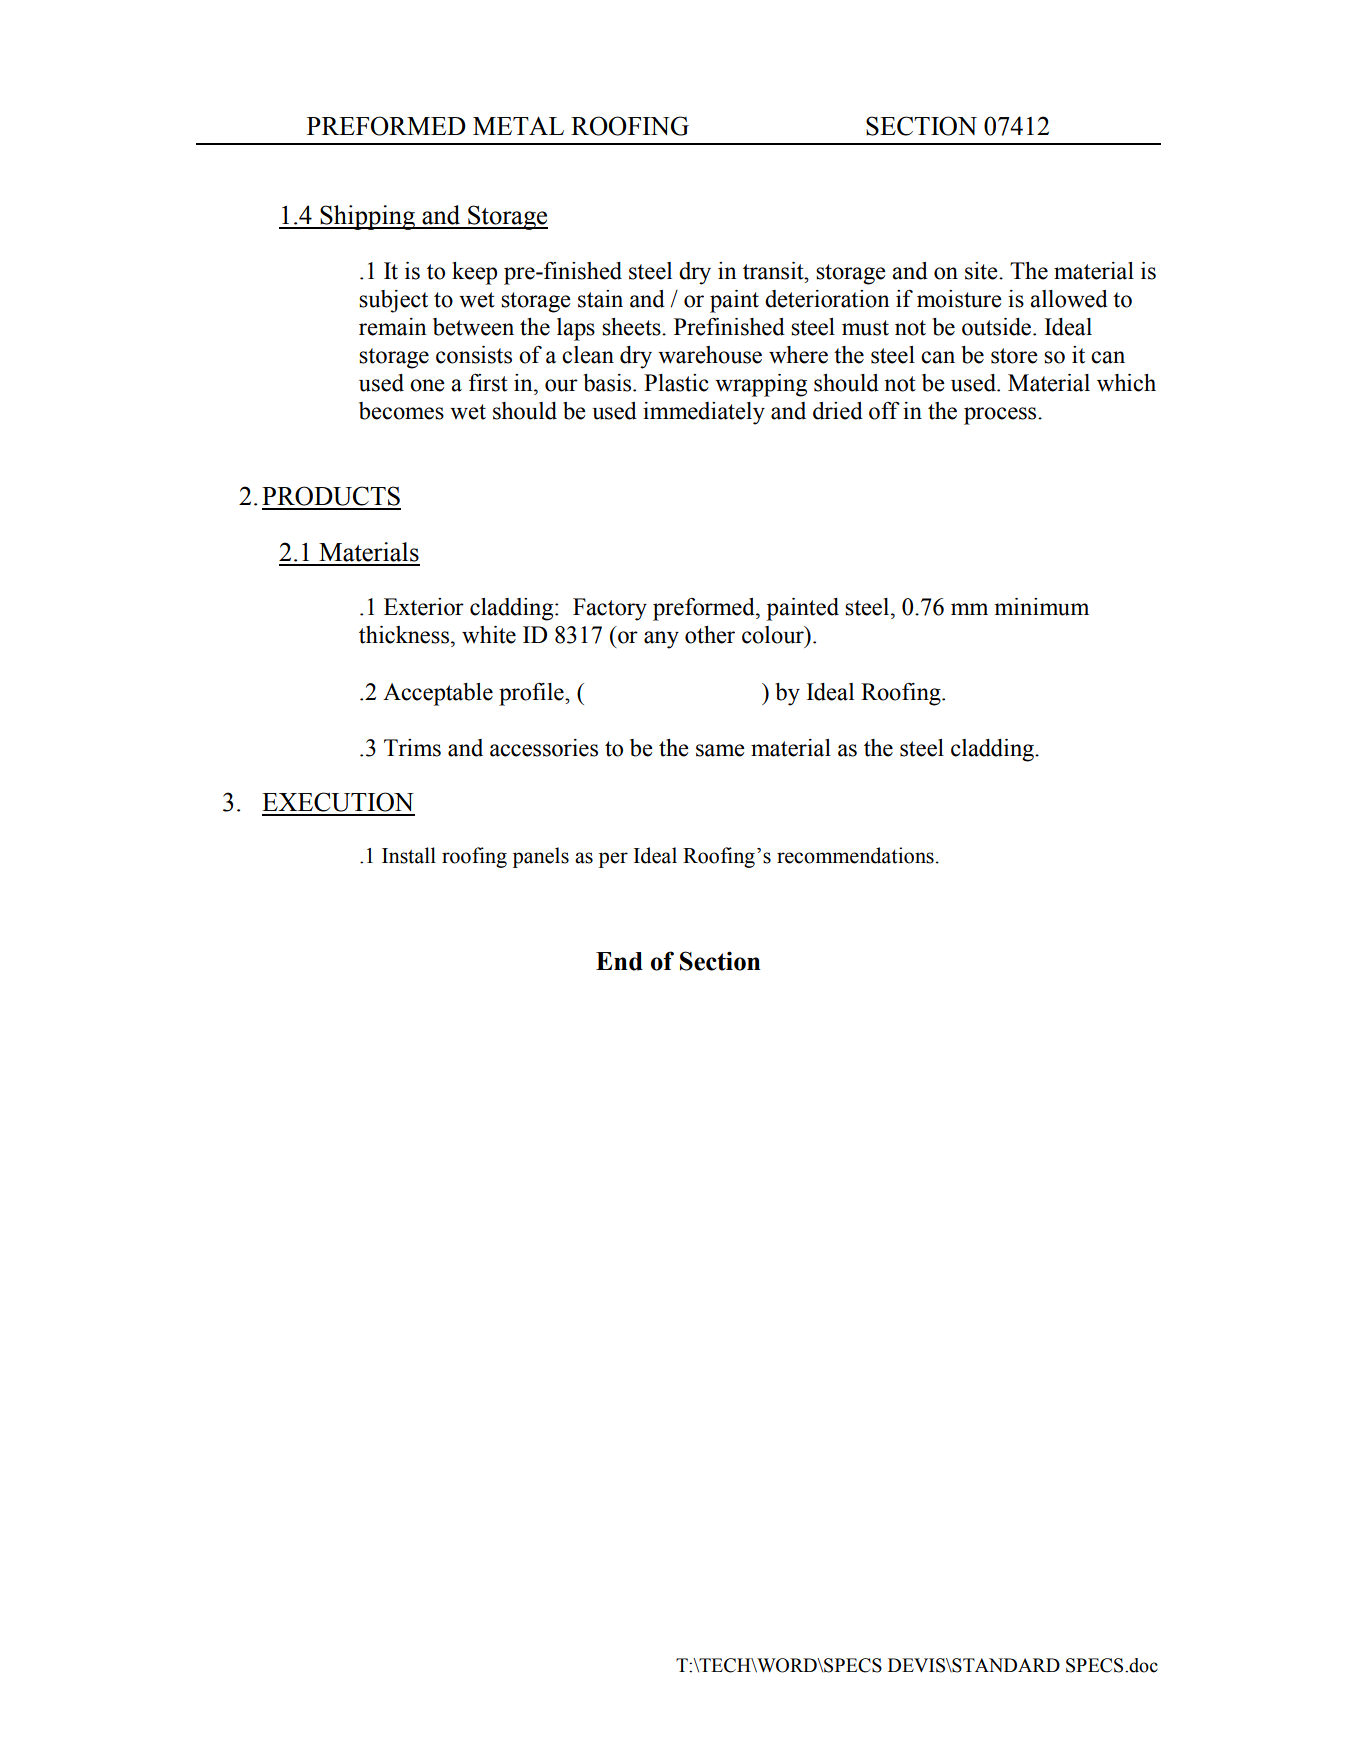 This page has height=1757, width=1357. I want to click on immediately, so click(704, 413).
